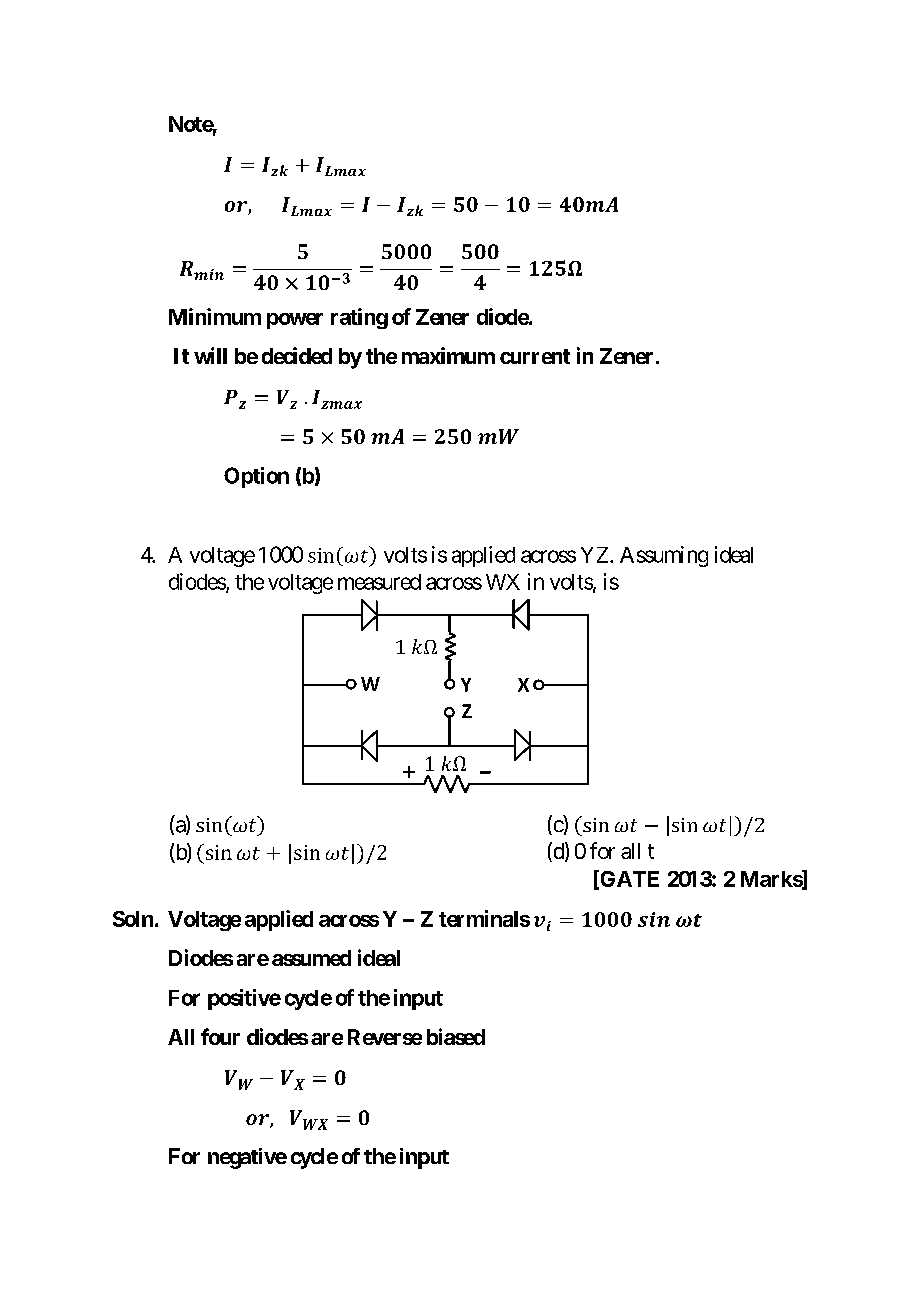 This screenshot has height=1308, width=924. What do you see at coordinates (256, 477) in the screenshot?
I see `Option` at bounding box center [256, 477].
